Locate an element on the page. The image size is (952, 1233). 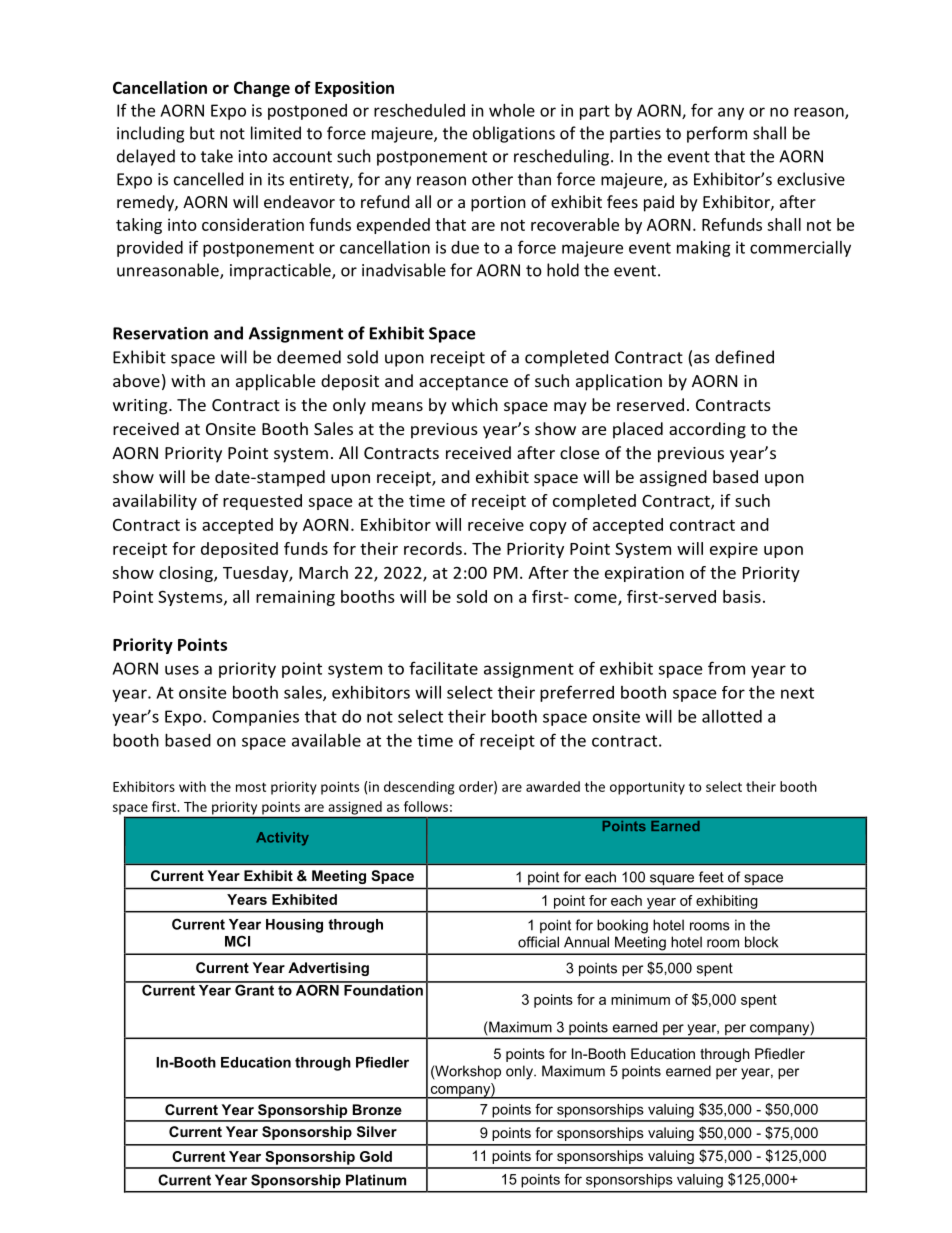
uses is located at coordinates (182, 670).
